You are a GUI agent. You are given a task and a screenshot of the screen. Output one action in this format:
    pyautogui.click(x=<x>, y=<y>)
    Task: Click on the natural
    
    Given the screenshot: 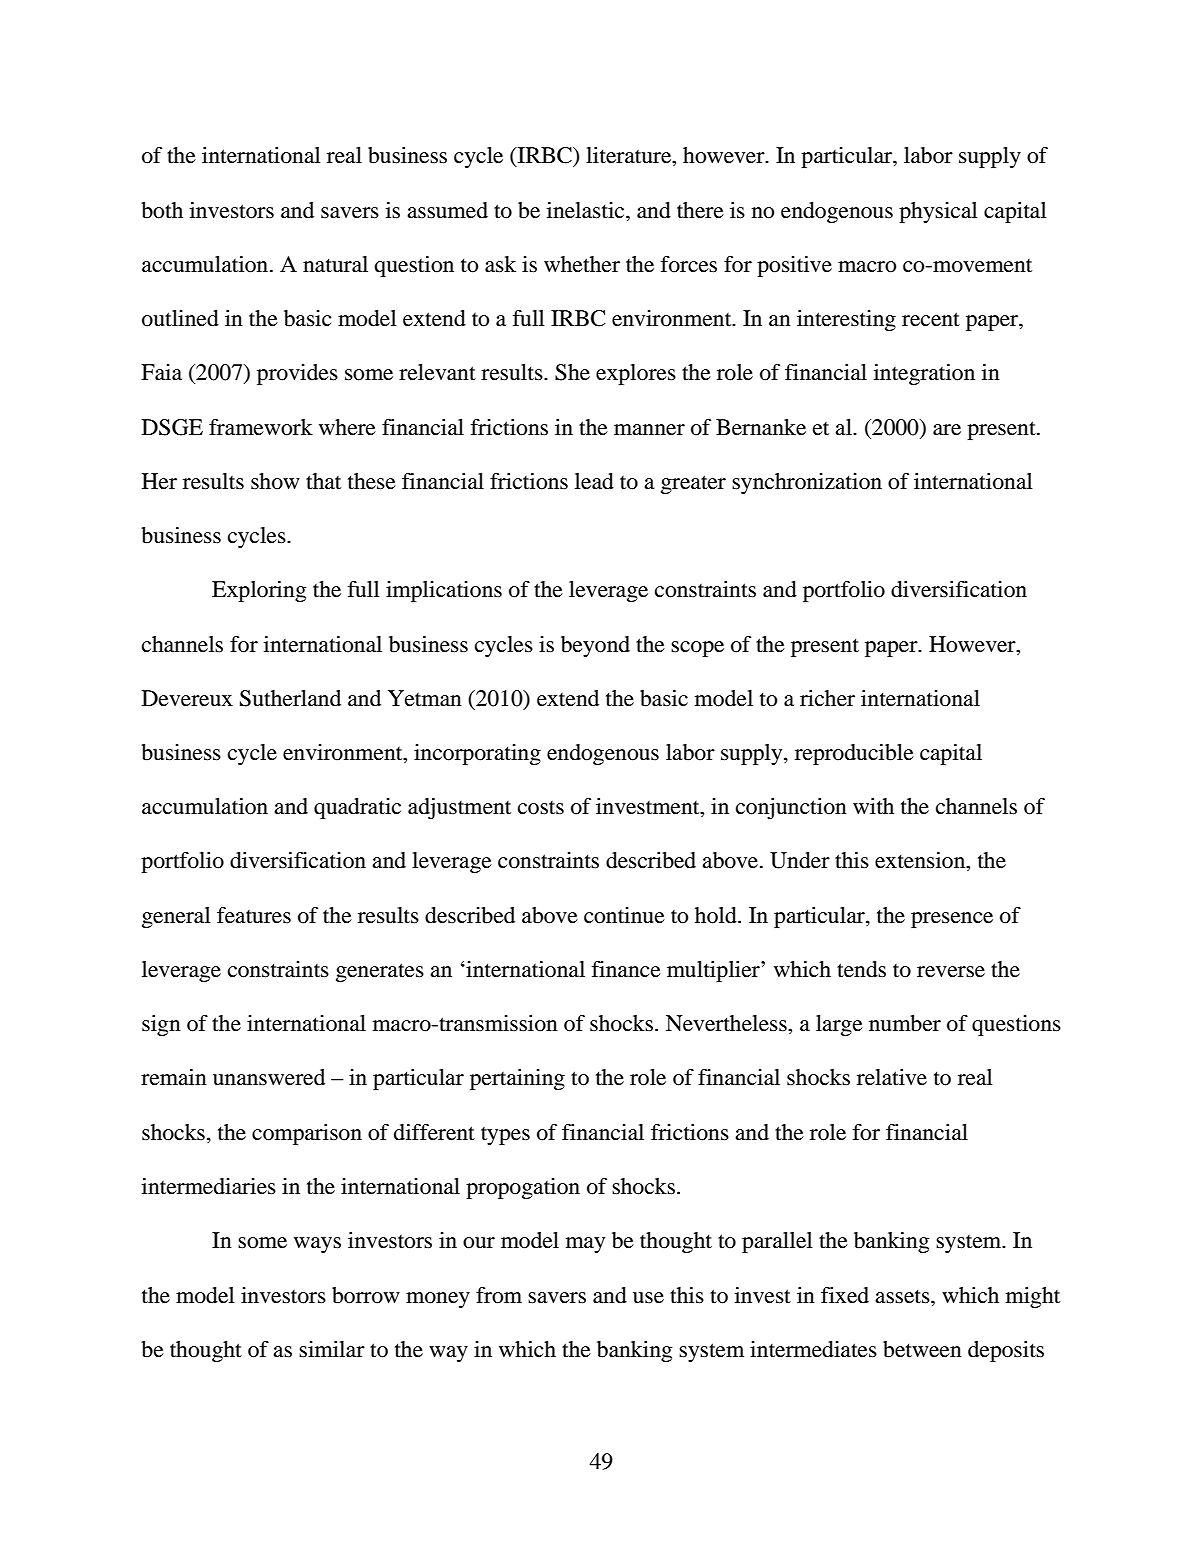 What is the action you would take?
    pyautogui.click(x=335, y=264)
